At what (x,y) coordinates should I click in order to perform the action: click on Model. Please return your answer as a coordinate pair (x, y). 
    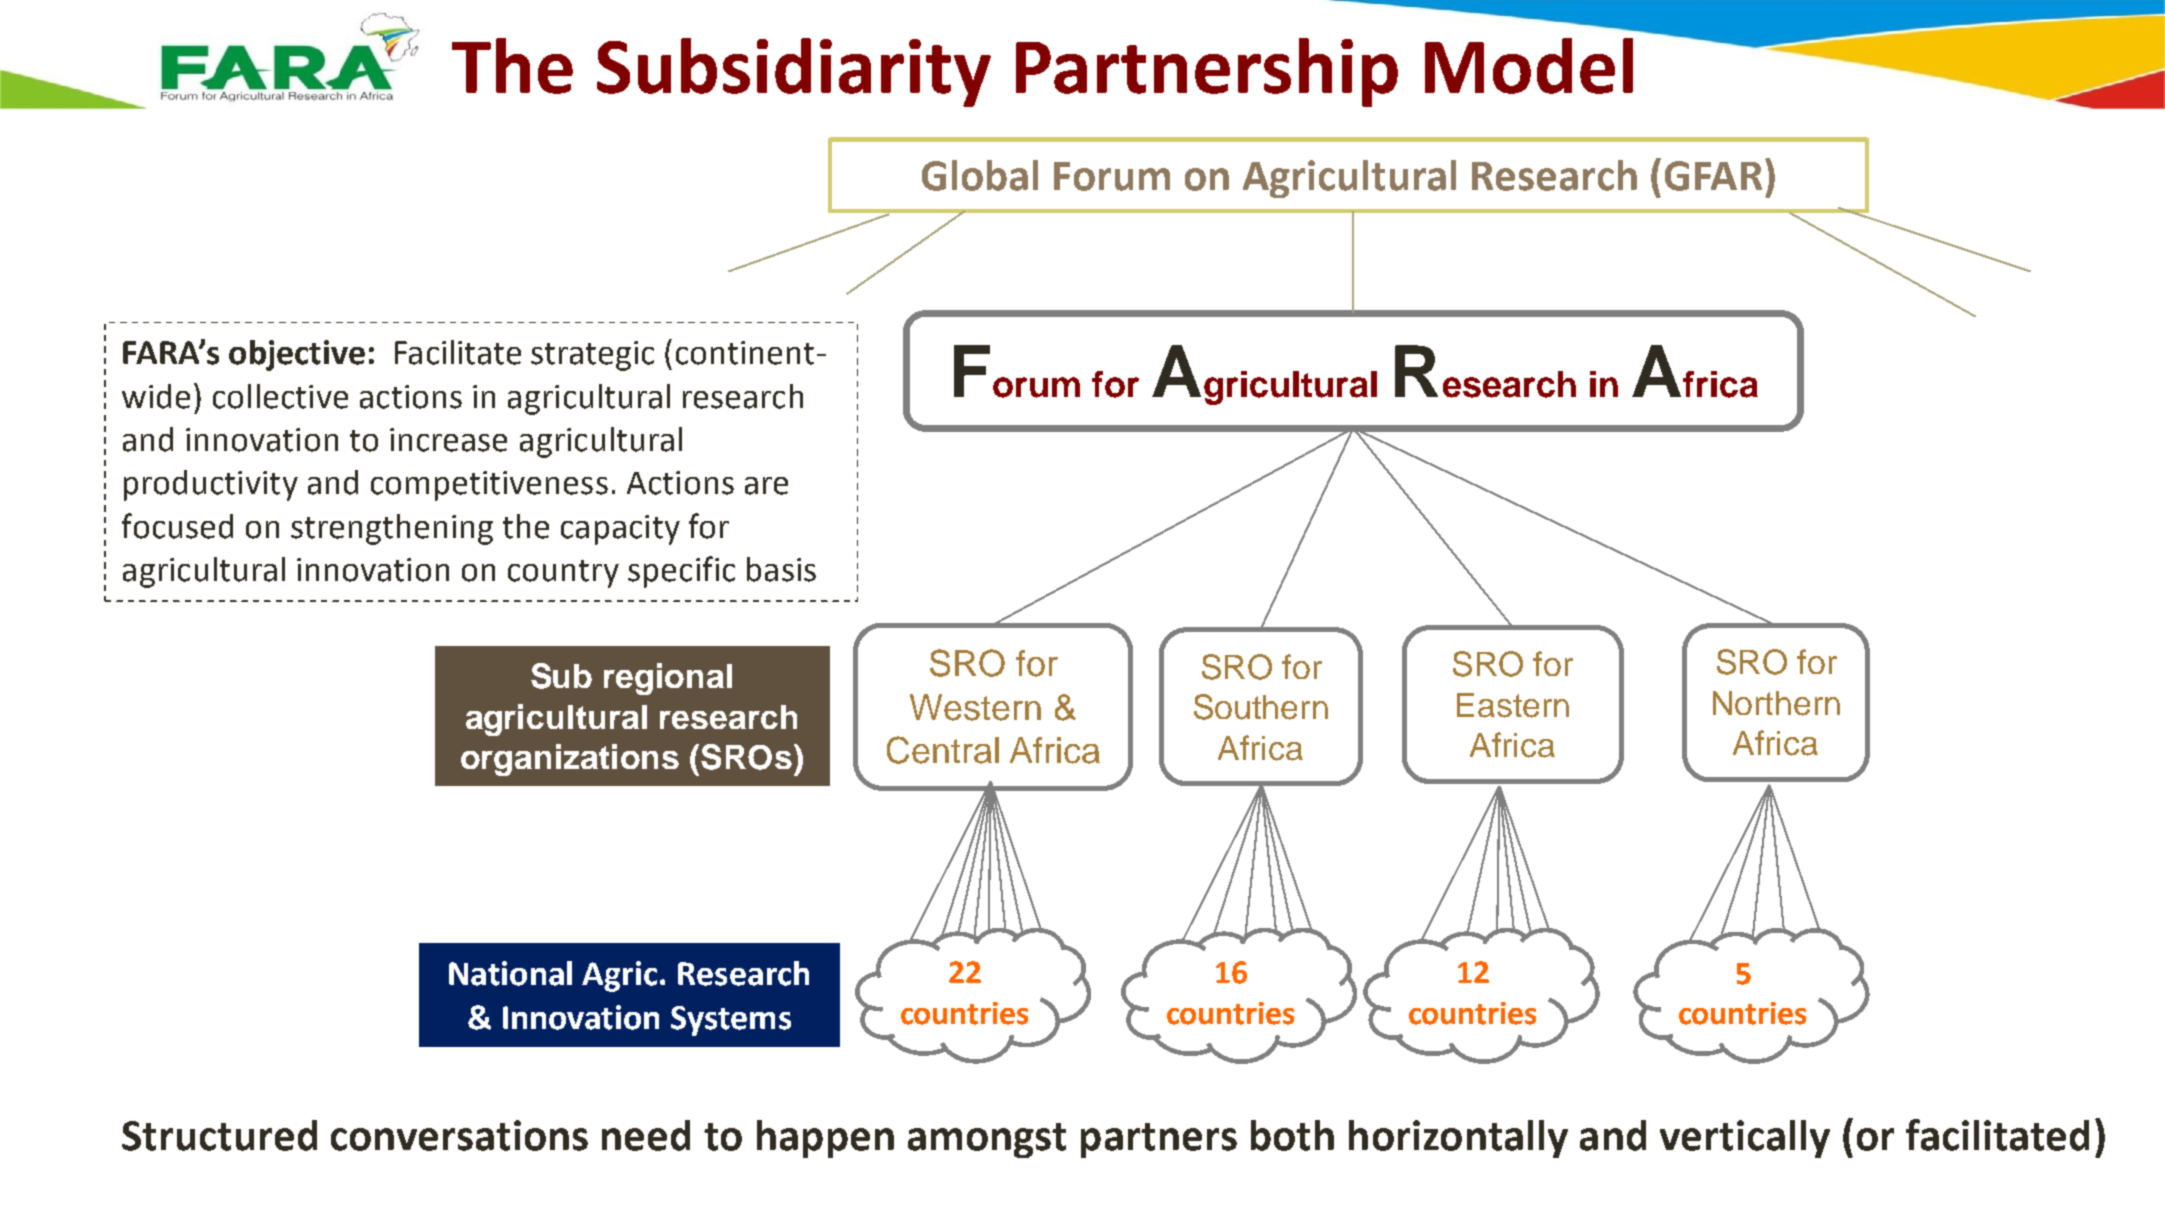
    Looking at the image, I should click on (1529, 66).
